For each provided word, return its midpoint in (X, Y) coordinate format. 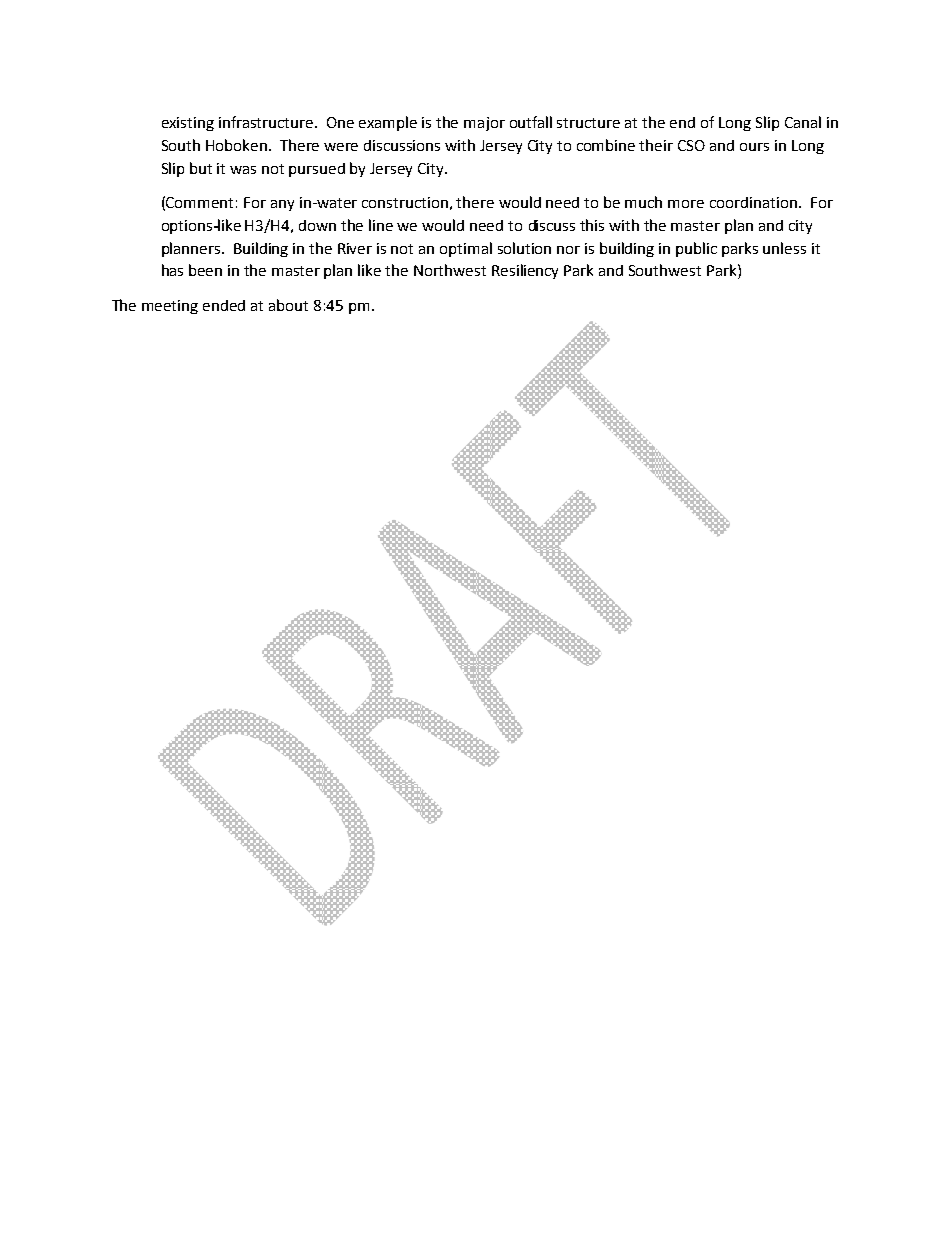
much (643, 202)
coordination (753, 202)
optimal (466, 249)
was (243, 170)
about (288, 305)
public (696, 249)
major (484, 124)
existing (188, 124)
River (355, 248)
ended (224, 305)
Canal (803, 122)
